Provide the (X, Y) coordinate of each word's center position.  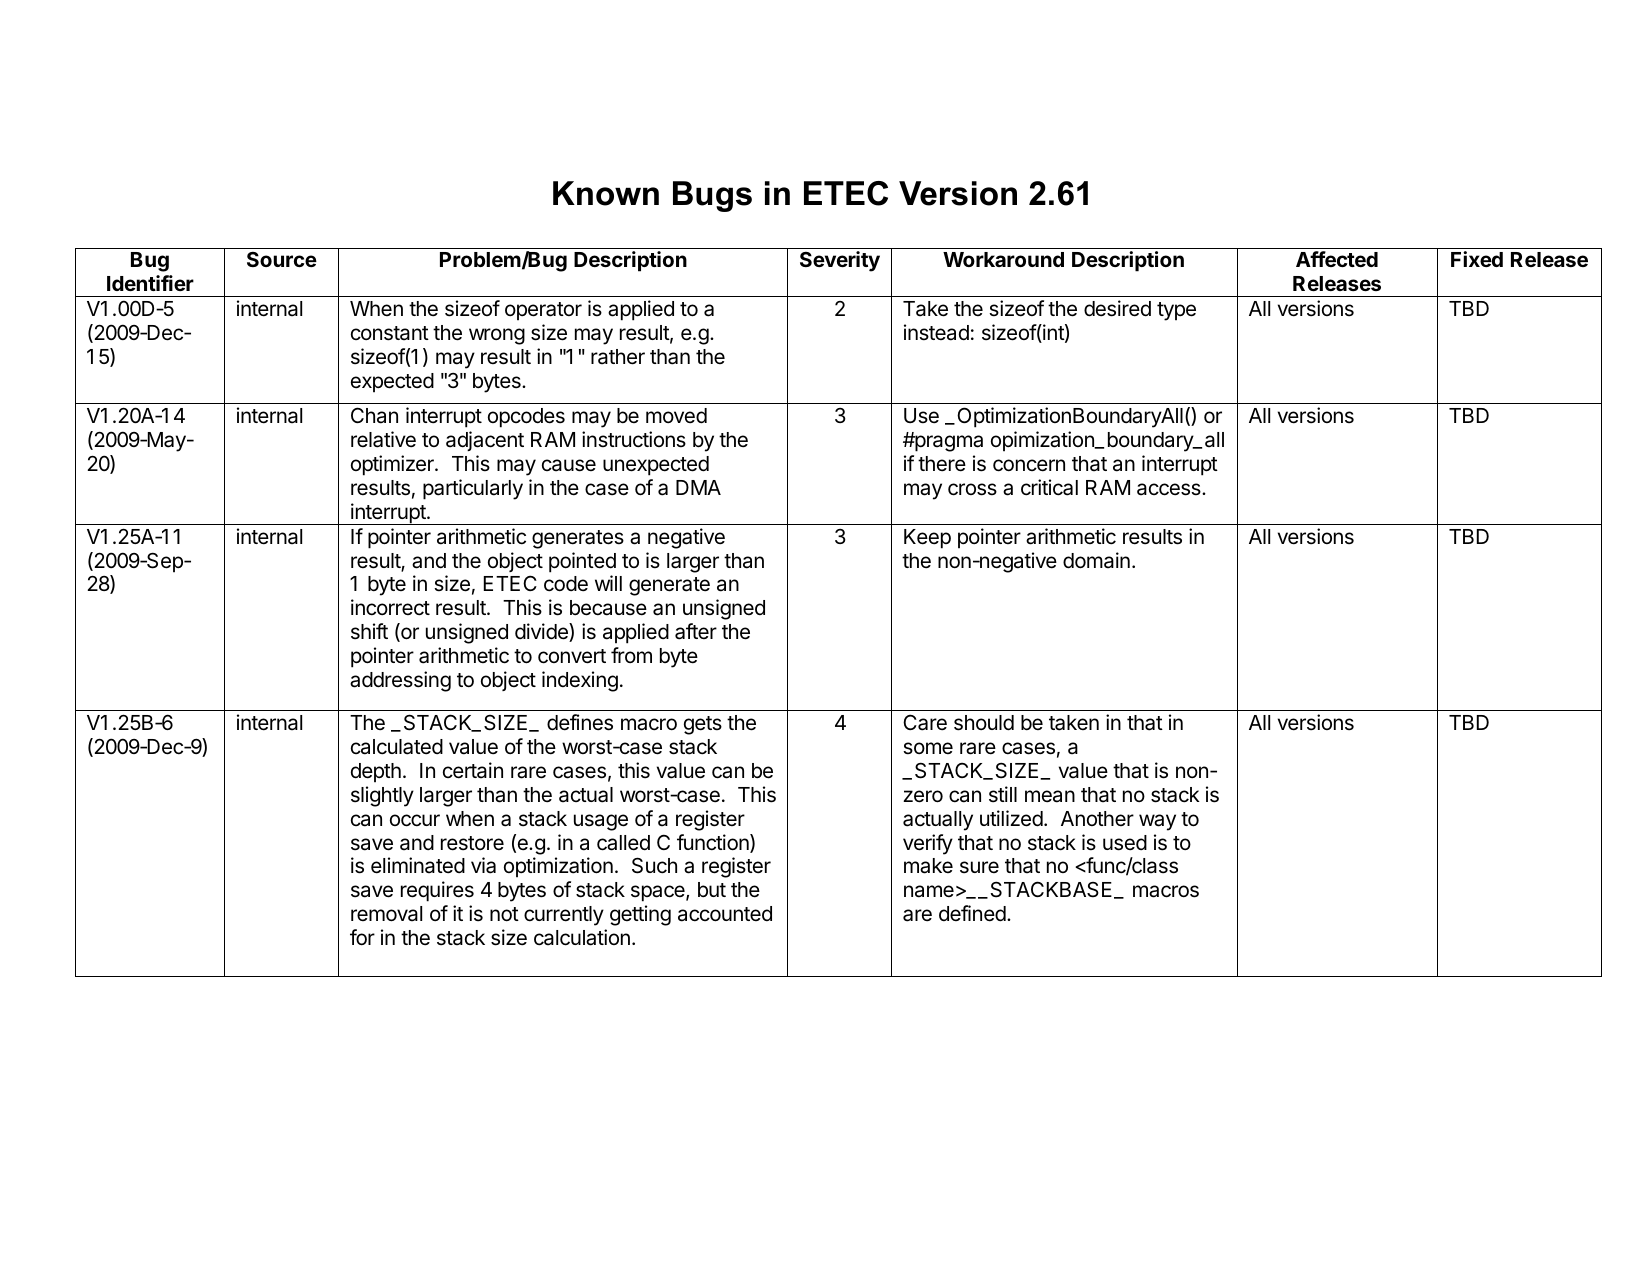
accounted (725, 914)
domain (1096, 560)
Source (282, 259)
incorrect (390, 607)
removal (386, 914)
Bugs (712, 196)
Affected (1337, 259)
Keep (927, 539)
